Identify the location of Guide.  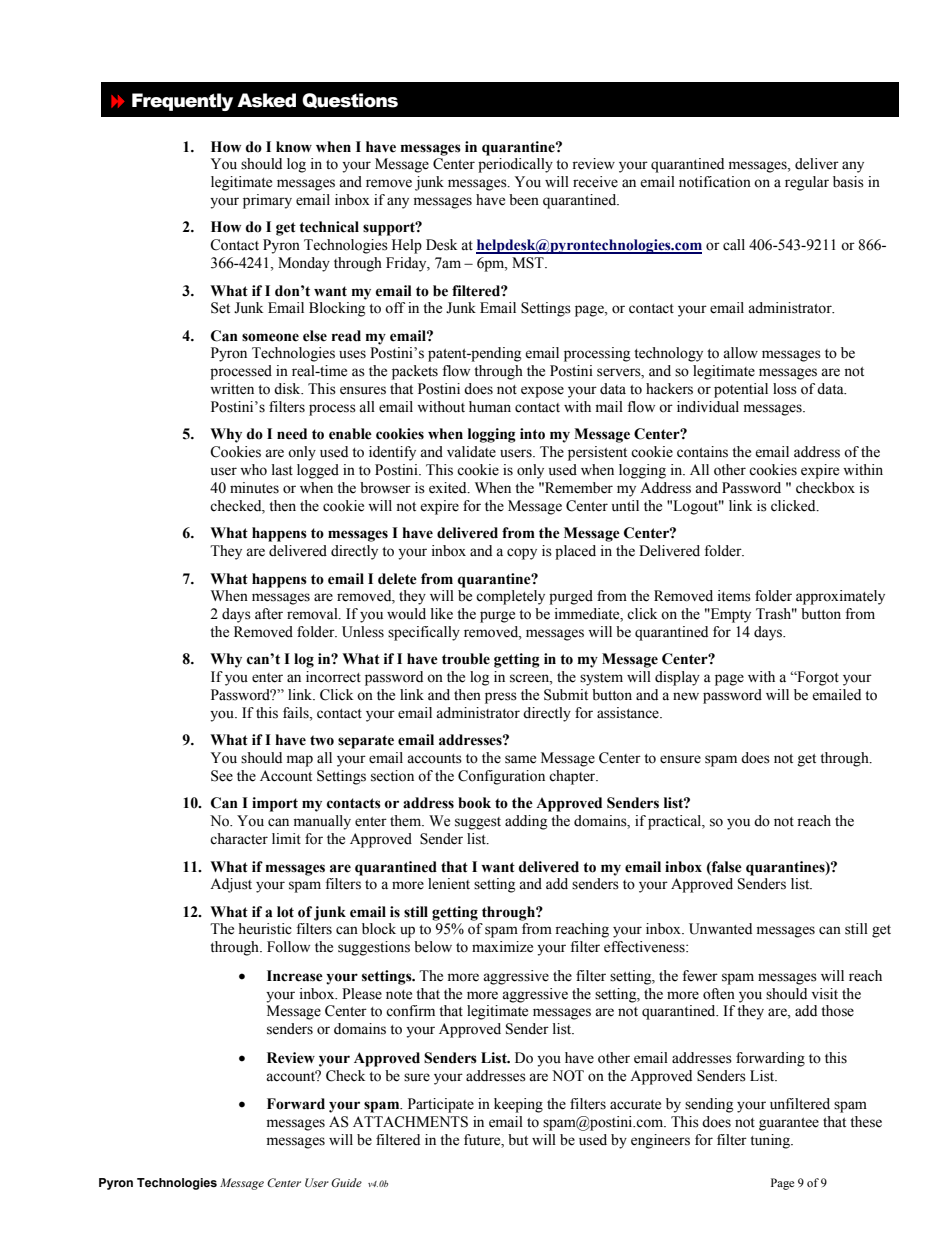
(346, 1182).
